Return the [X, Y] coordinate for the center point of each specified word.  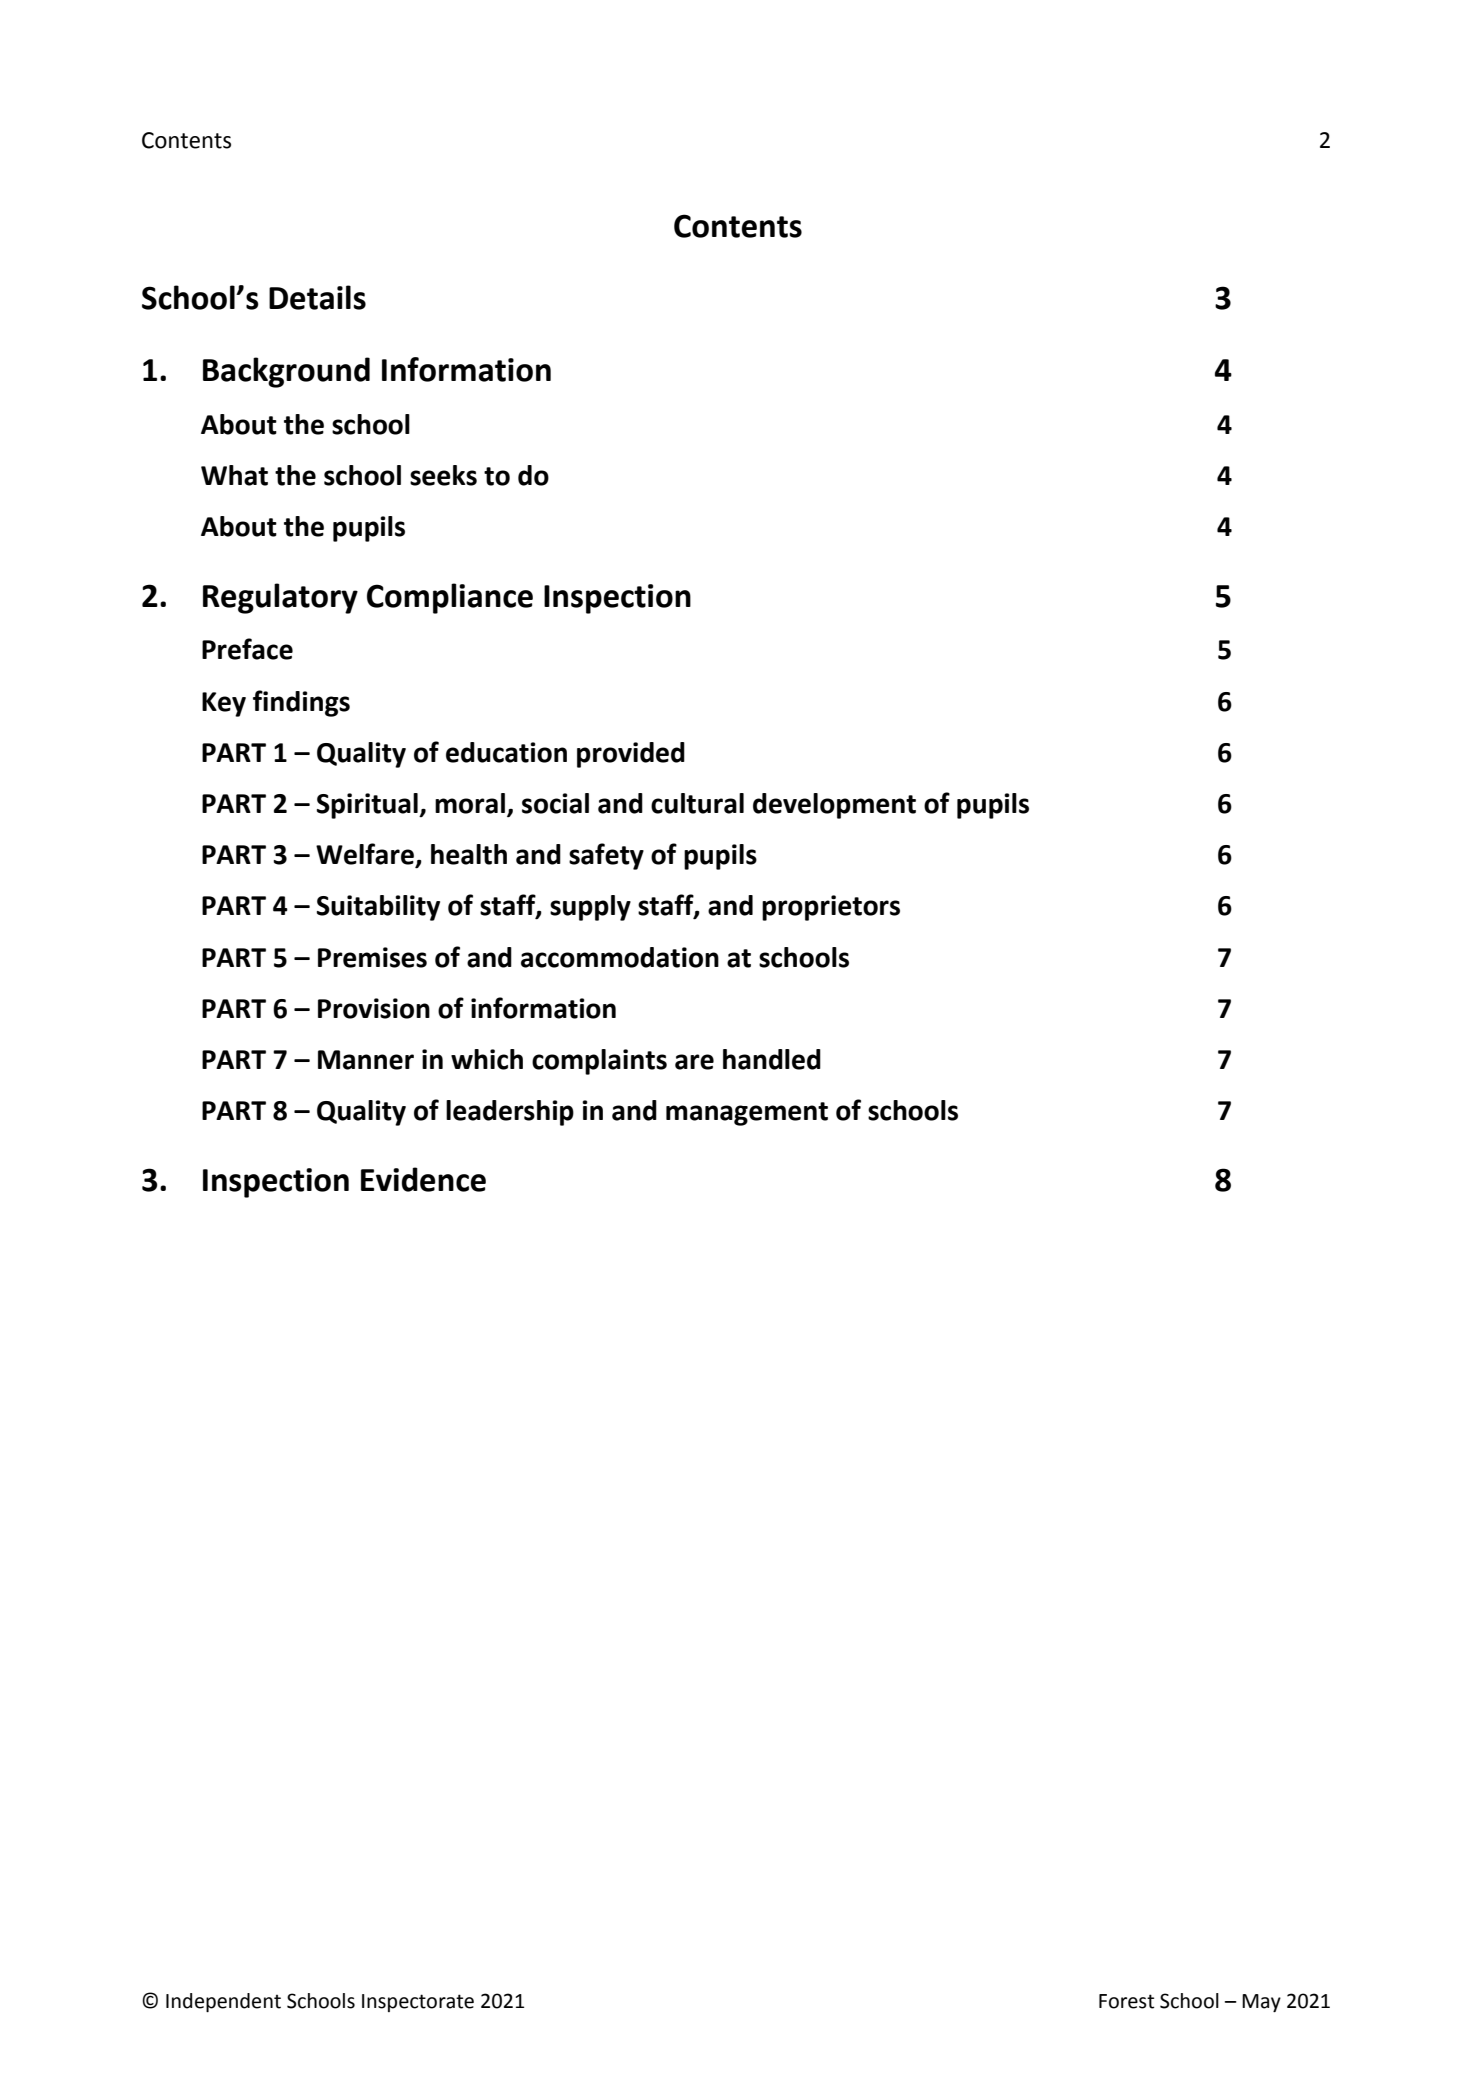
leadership [510, 1113]
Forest [1126, 2001]
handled [772, 1059]
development [834, 806]
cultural [697, 803]
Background [286, 372]
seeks [443, 475]
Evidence [423, 1179]
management [747, 1114]
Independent [223, 2002]
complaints [599, 1062]
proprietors [831, 908]
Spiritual [368, 806]
